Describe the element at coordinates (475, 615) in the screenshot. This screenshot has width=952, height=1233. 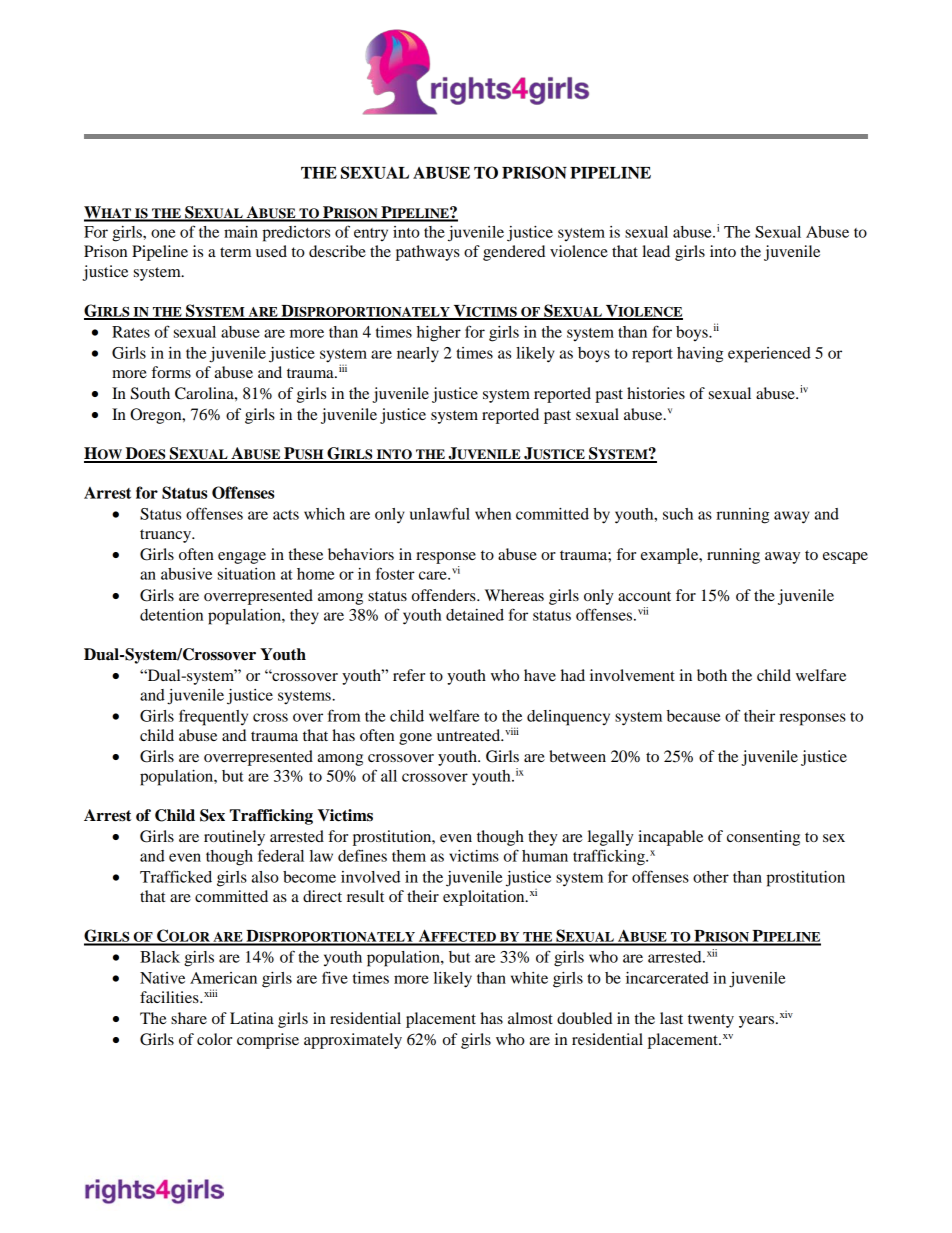
I see `detained` at that location.
